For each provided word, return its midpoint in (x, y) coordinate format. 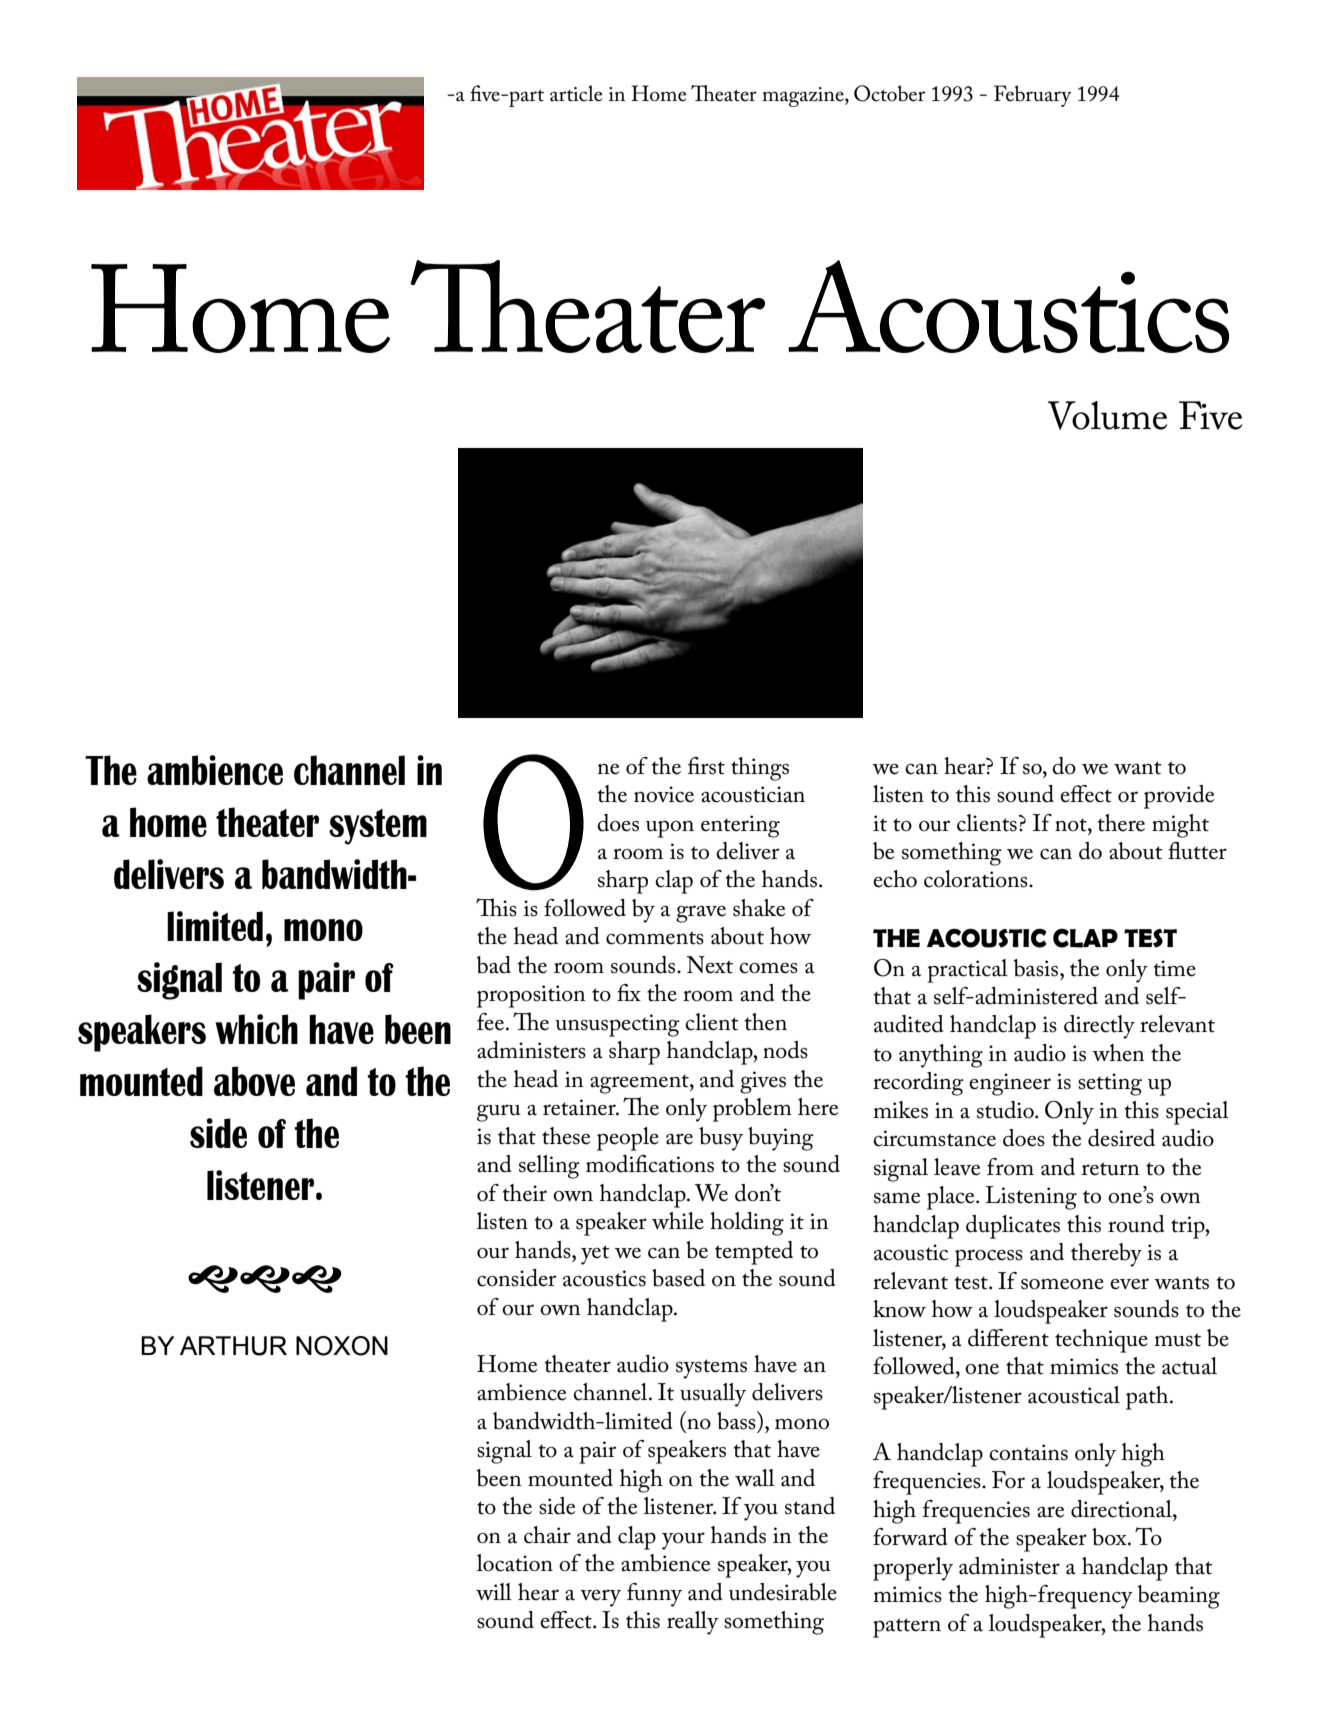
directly (1099, 1027)
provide (1179, 797)
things (760, 769)
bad (493, 965)
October (889, 93)
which (256, 1029)
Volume (1107, 415)
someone (1062, 1284)
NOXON (342, 1346)
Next (709, 965)
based (678, 1278)
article (576, 93)
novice (664, 794)
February (1033, 96)
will (494, 1591)
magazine (804, 97)
